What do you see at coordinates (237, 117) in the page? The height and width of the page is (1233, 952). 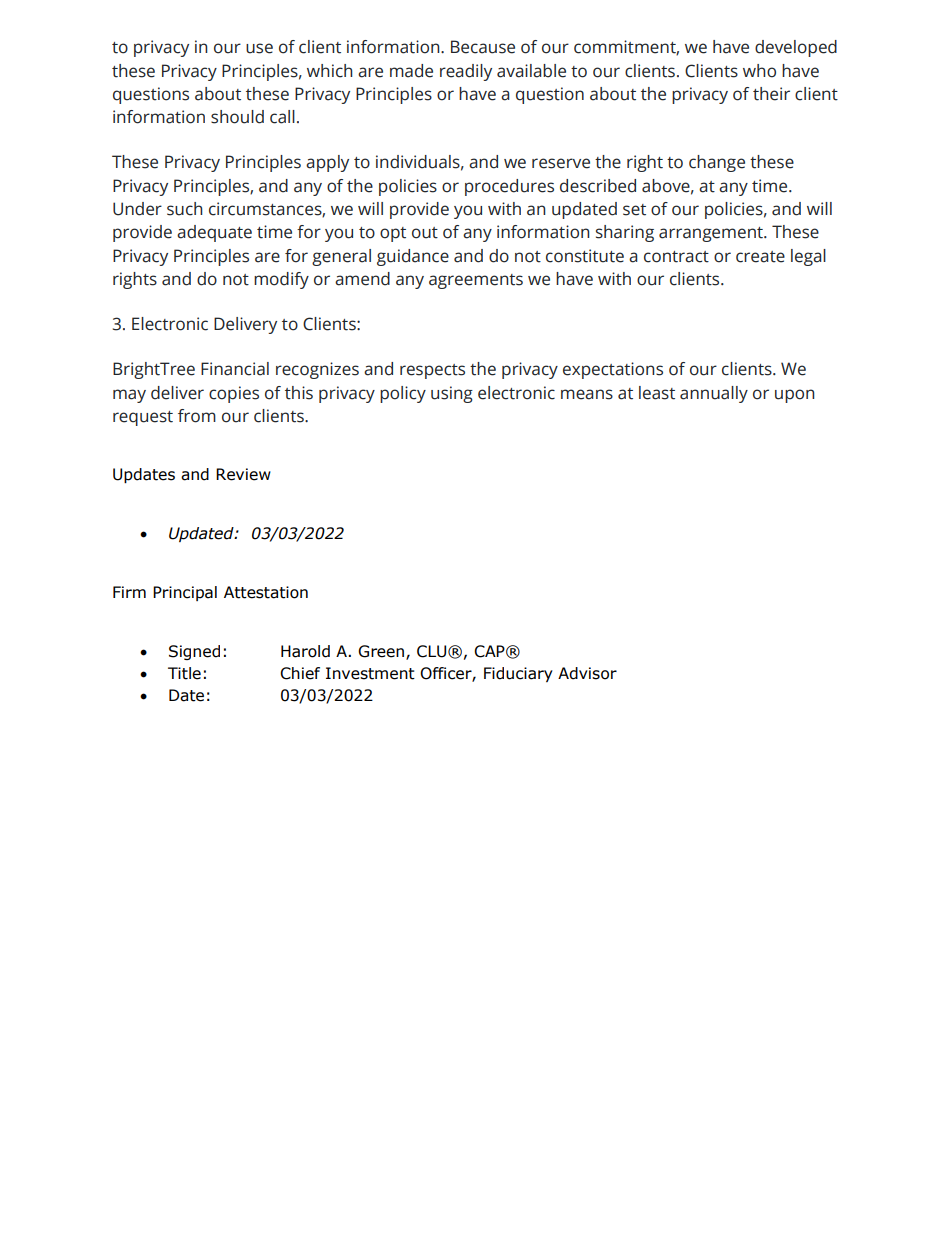 I see `should` at bounding box center [237, 117].
